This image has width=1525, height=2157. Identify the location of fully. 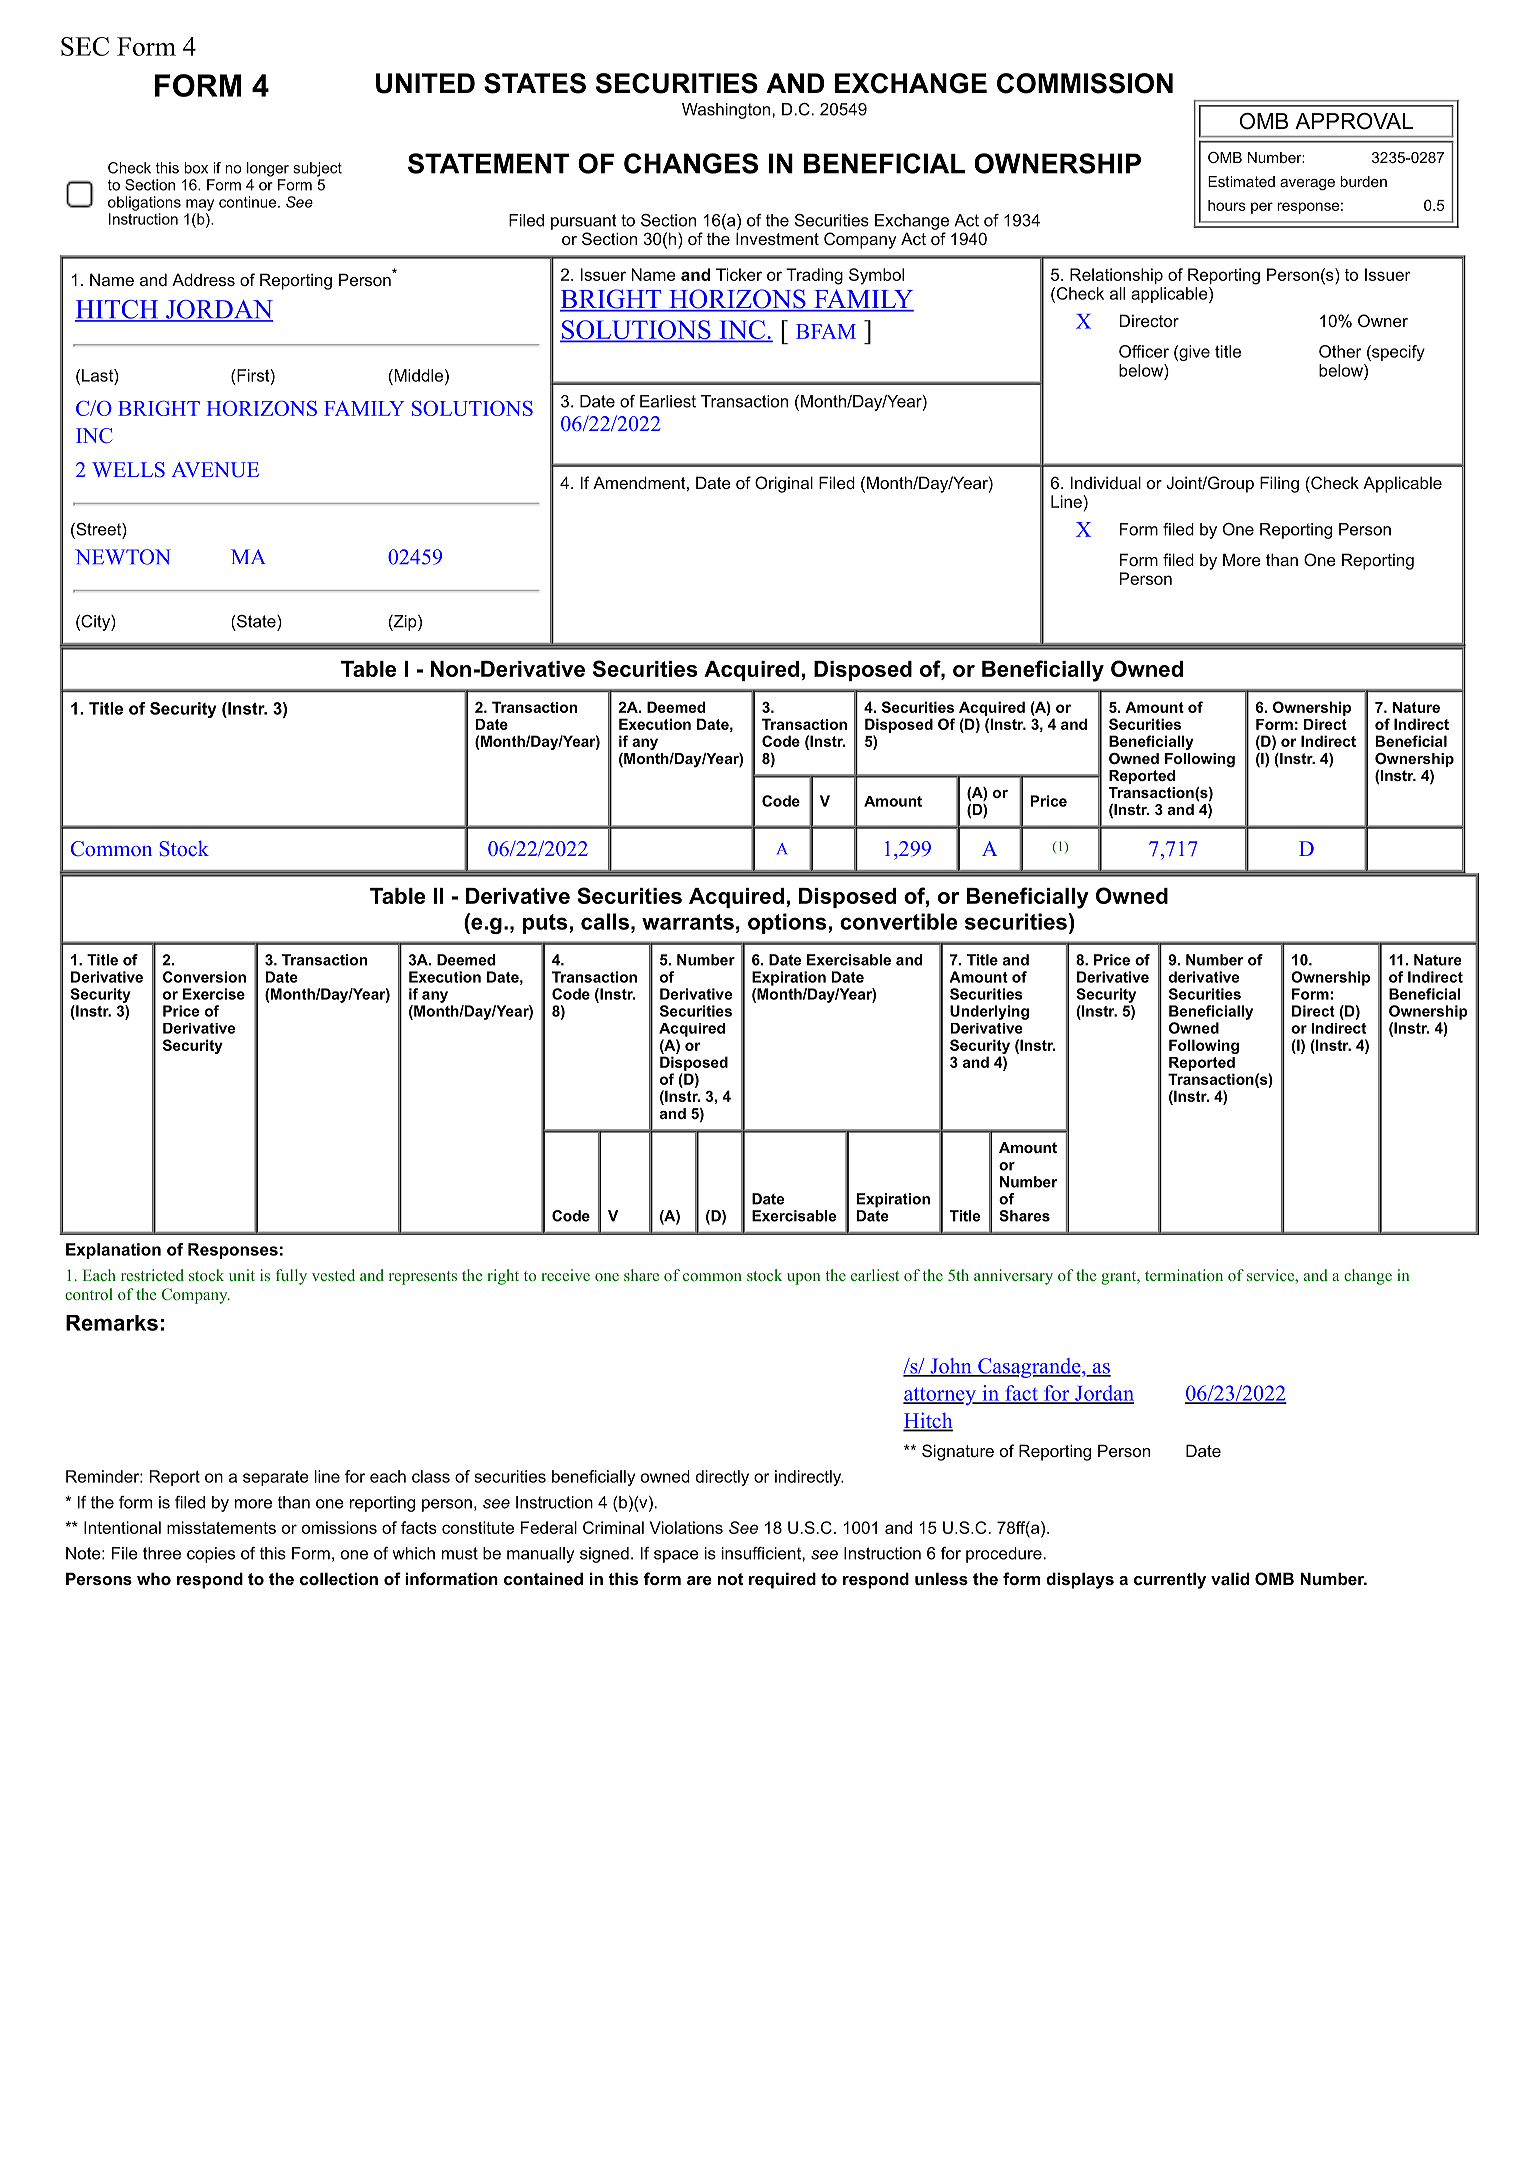
(291, 1277).
